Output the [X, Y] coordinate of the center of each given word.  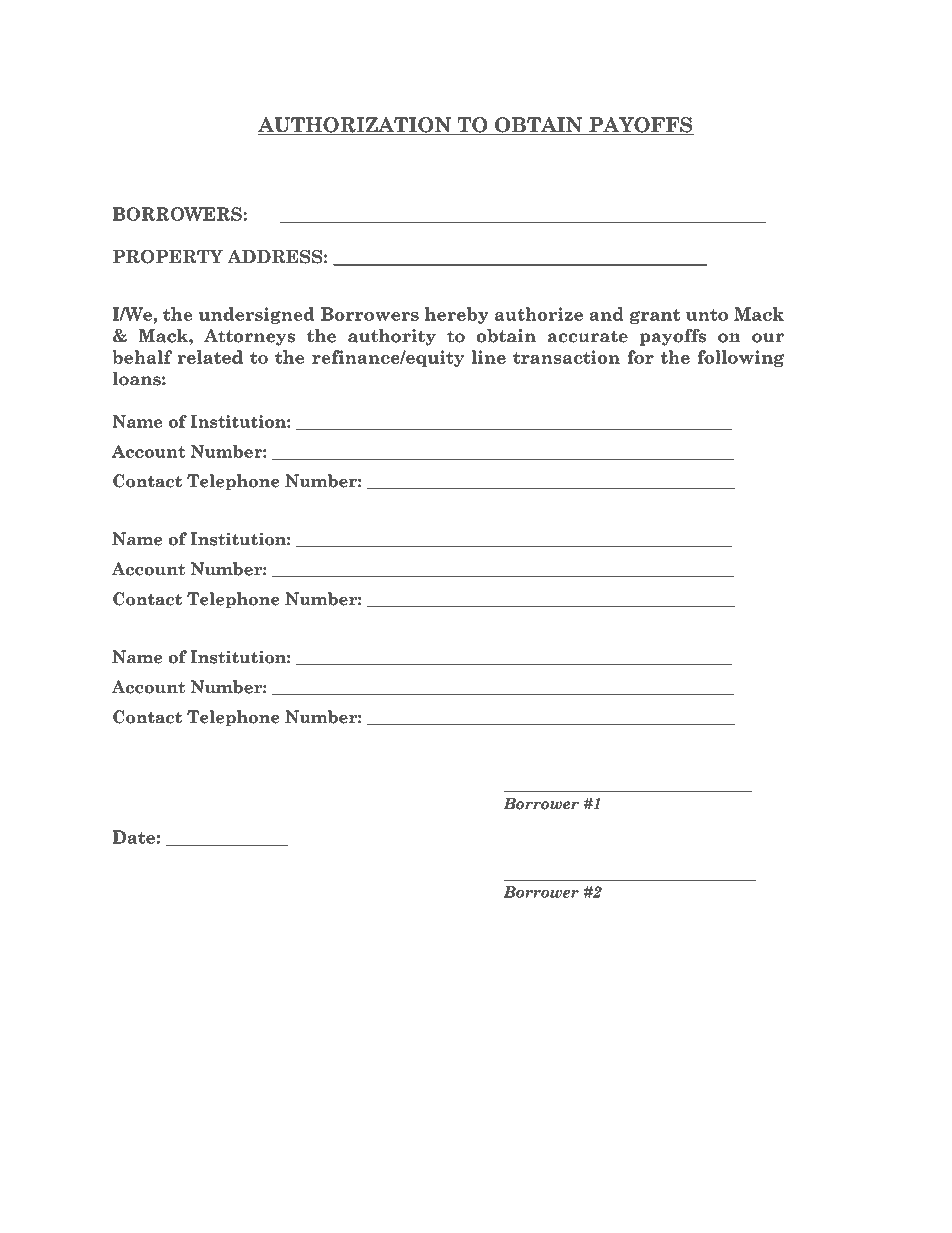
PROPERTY [168, 256]
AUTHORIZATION [355, 126]
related [210, 357]
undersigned [256, 315]
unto [707, 315]
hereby [457, 315]
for [640, 357]
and [606, 314]
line [488, 357]
